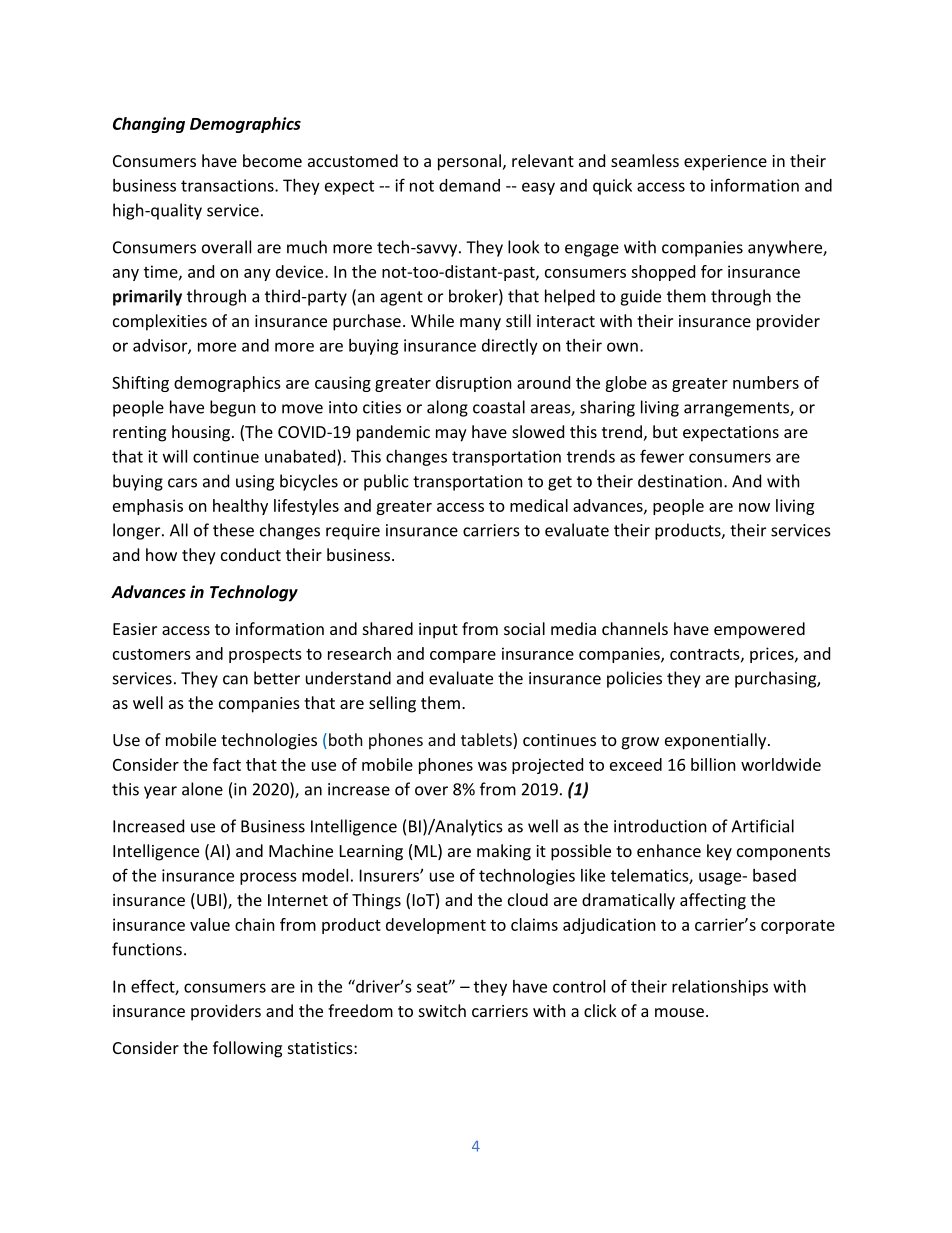 This screenshot has height=1233, width=952. What do you see at coordinates (240, 507) in the screenshot?
I see `healthy` at bounding box center [240, 507].
